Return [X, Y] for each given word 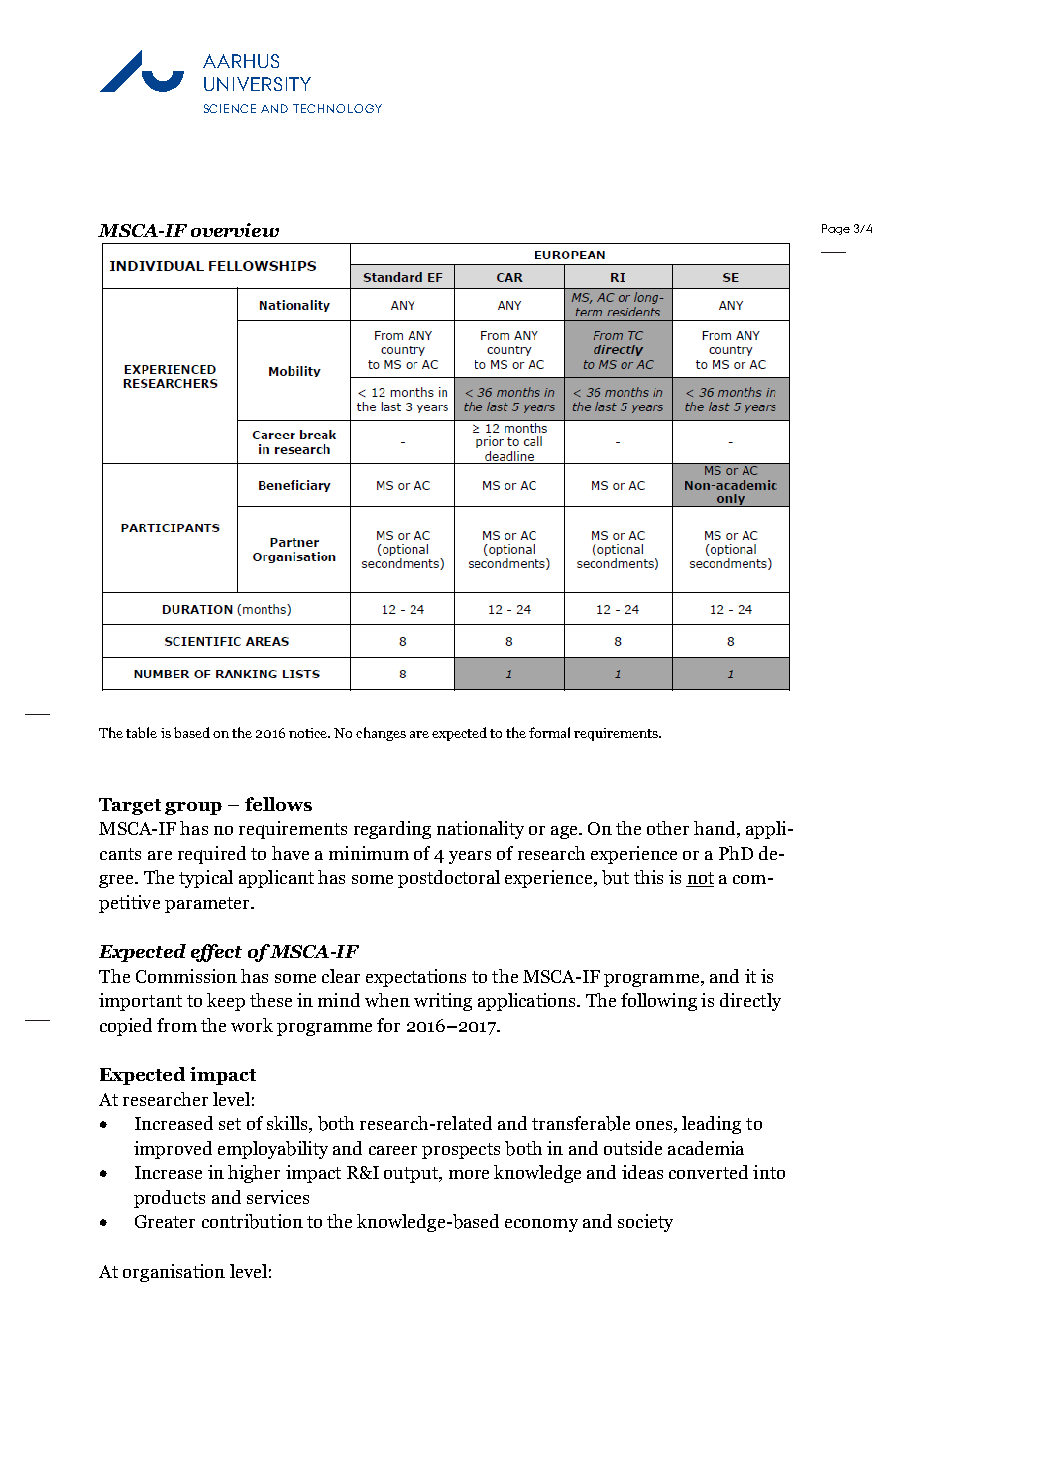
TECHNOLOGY [337, 108]
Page [836, 229]
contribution [252, 1221]
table [141, 732]
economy [541, 1225]
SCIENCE [230, 108]
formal [549, 732]
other [668, 828]
